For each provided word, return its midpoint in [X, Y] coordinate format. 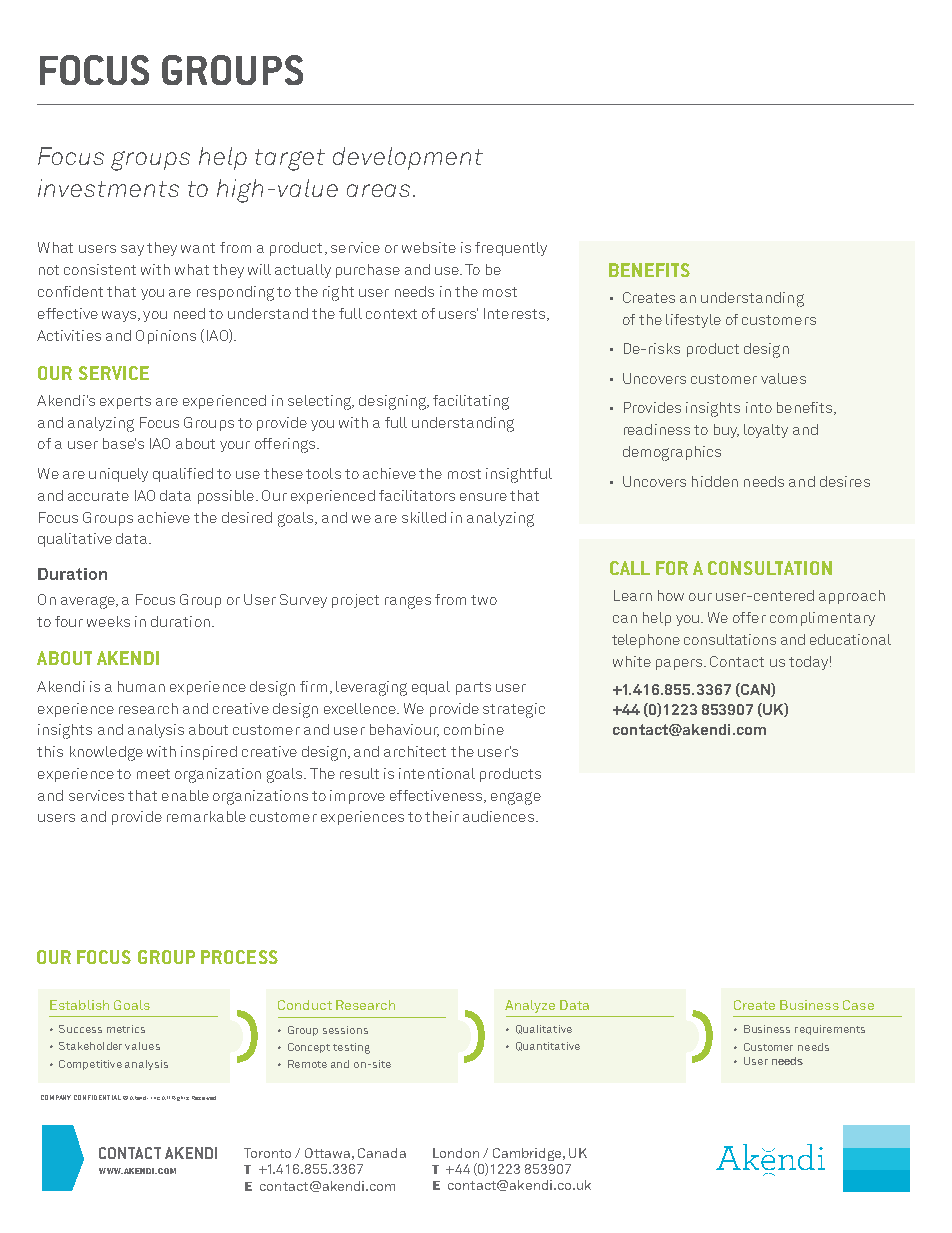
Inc [155, 1098]
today [808, 663]
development [408, 158]
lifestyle [693, 321]
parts [473, 688]
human [141, 686]
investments [108, 188]
